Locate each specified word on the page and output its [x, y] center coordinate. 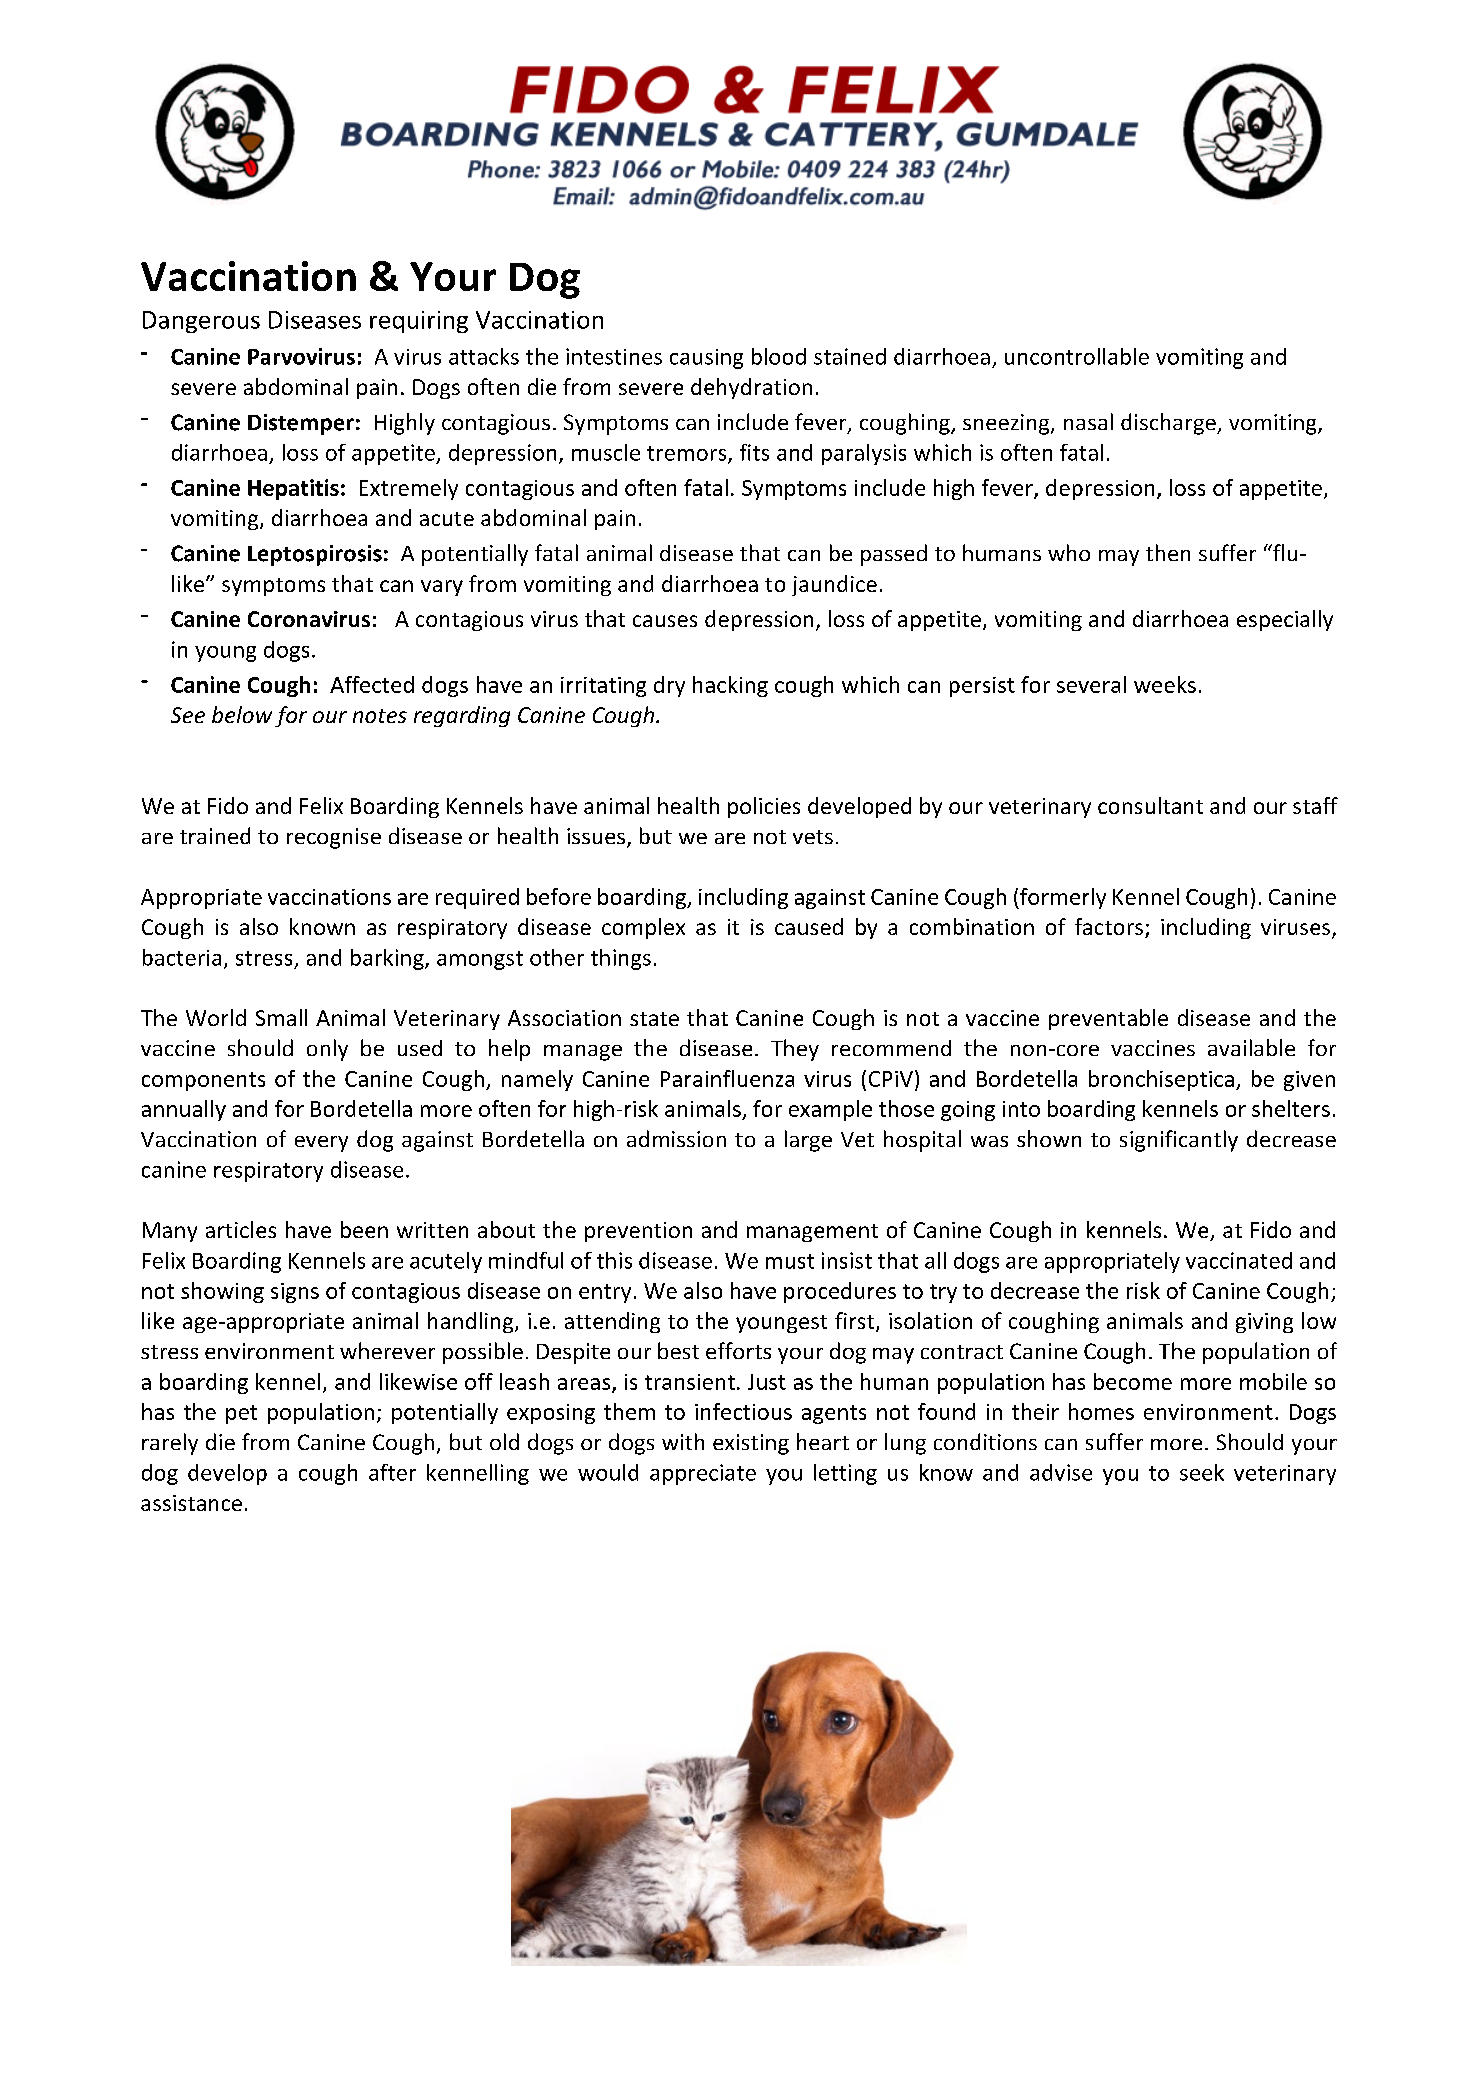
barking [388, 959]
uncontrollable [1077, 356]
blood [779, 356]
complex [643, 928]
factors [1109, 926]
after [392, 1472]
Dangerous [201, 322]
